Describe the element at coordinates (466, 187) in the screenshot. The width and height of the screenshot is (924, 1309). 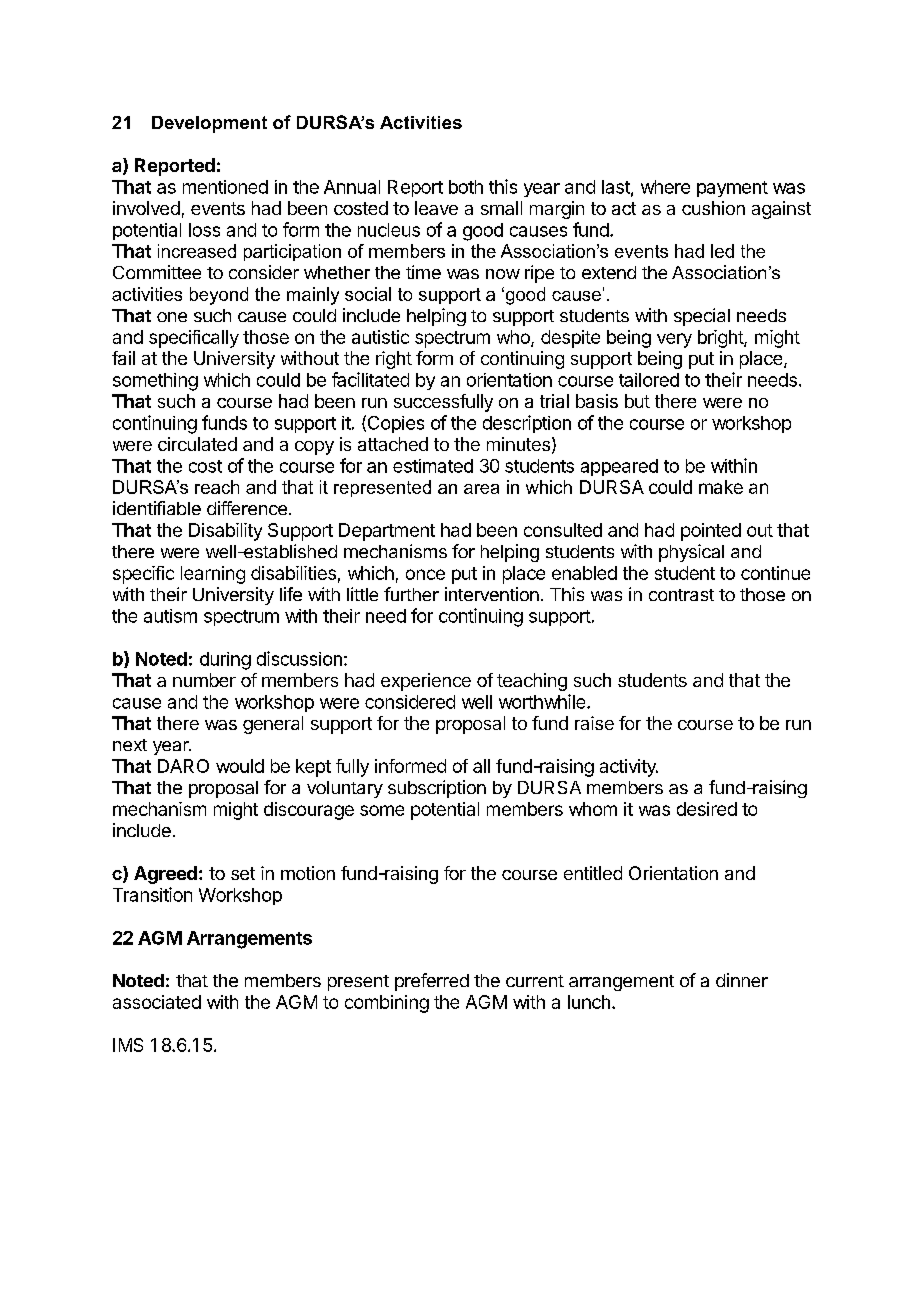
I see `both` at that location.
